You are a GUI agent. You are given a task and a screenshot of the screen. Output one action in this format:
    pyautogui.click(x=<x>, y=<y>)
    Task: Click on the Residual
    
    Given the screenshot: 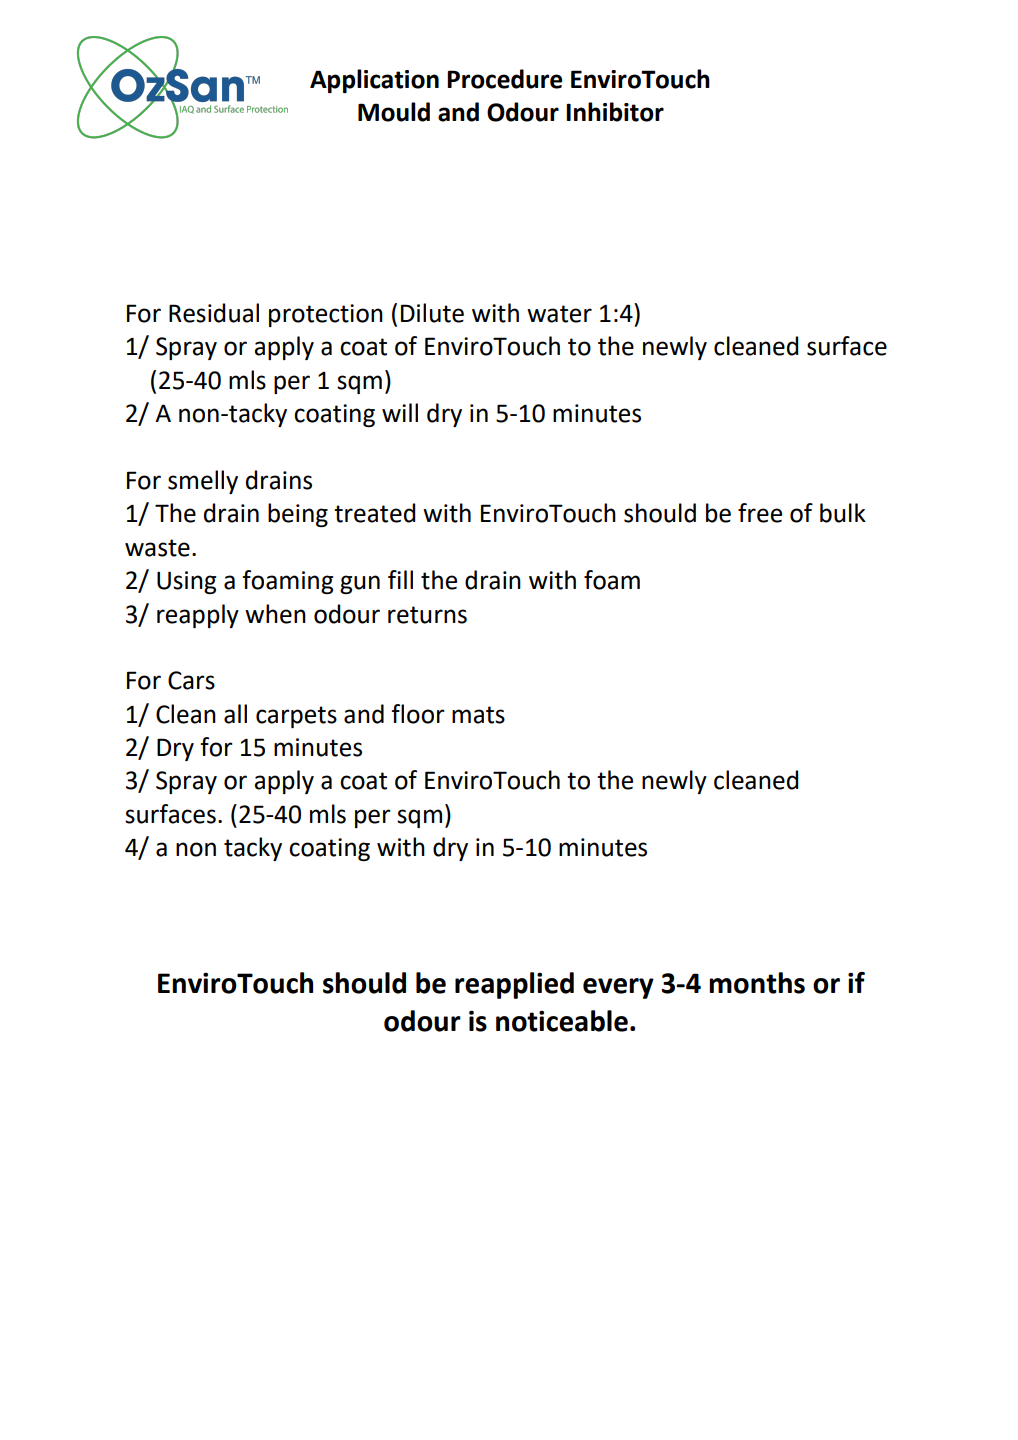 What is the action you would take?
    pyautogui.click(x=214, y=313)
